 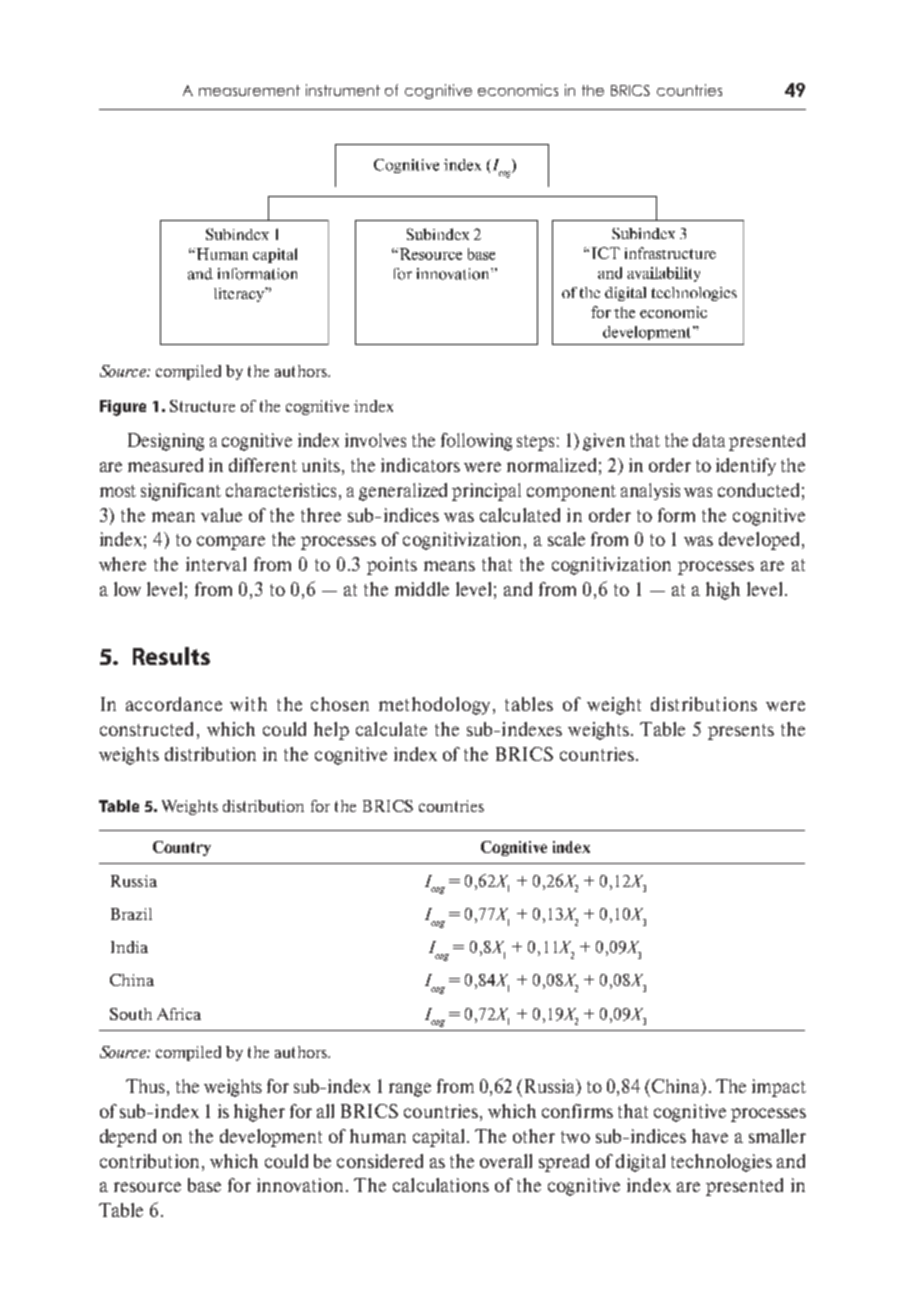 What do you see at coordinates (171, 656) in the screenshot?
I see `Results` at bounding box center [171, 656].
